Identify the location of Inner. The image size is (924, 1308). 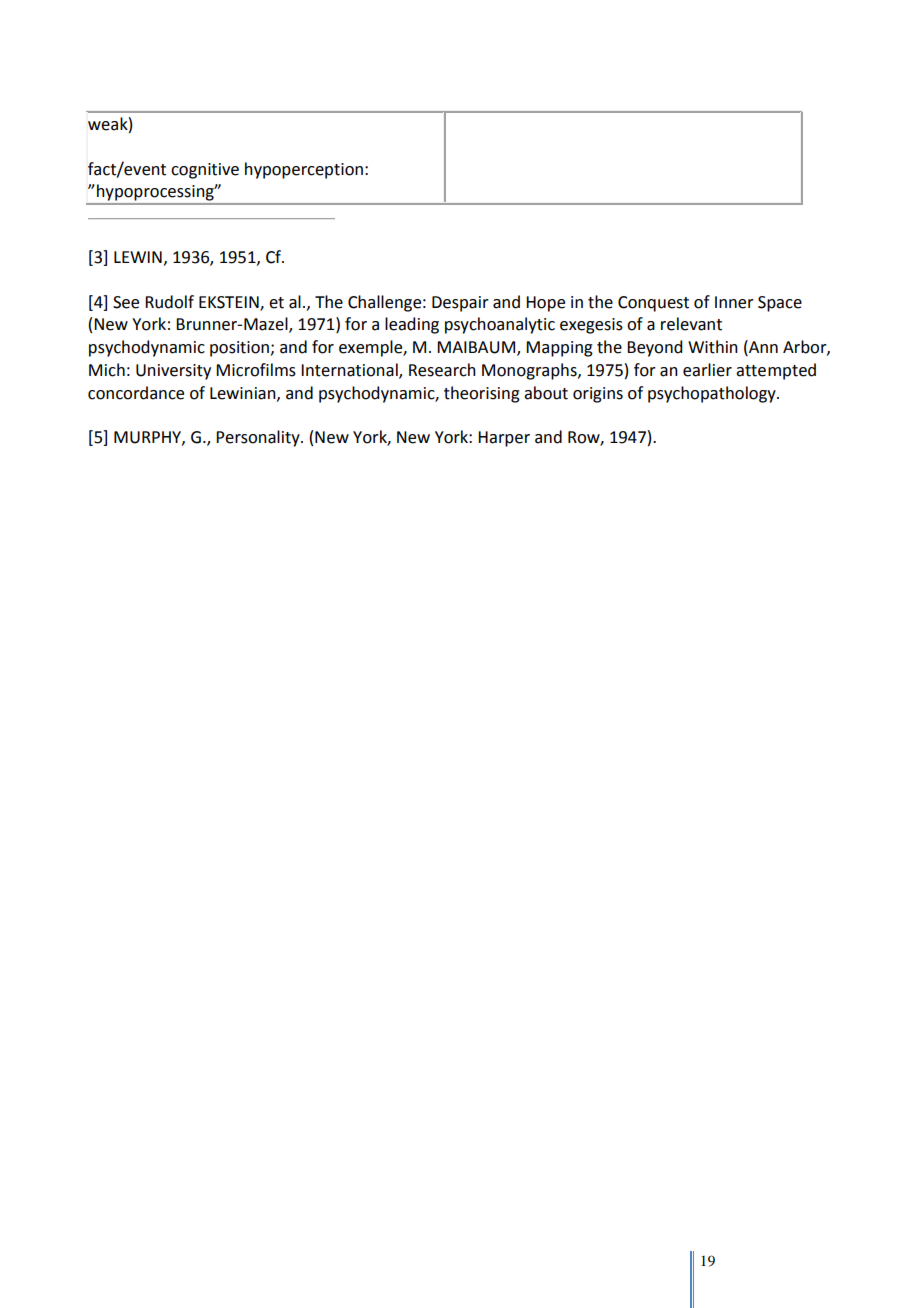
(734, 302).
